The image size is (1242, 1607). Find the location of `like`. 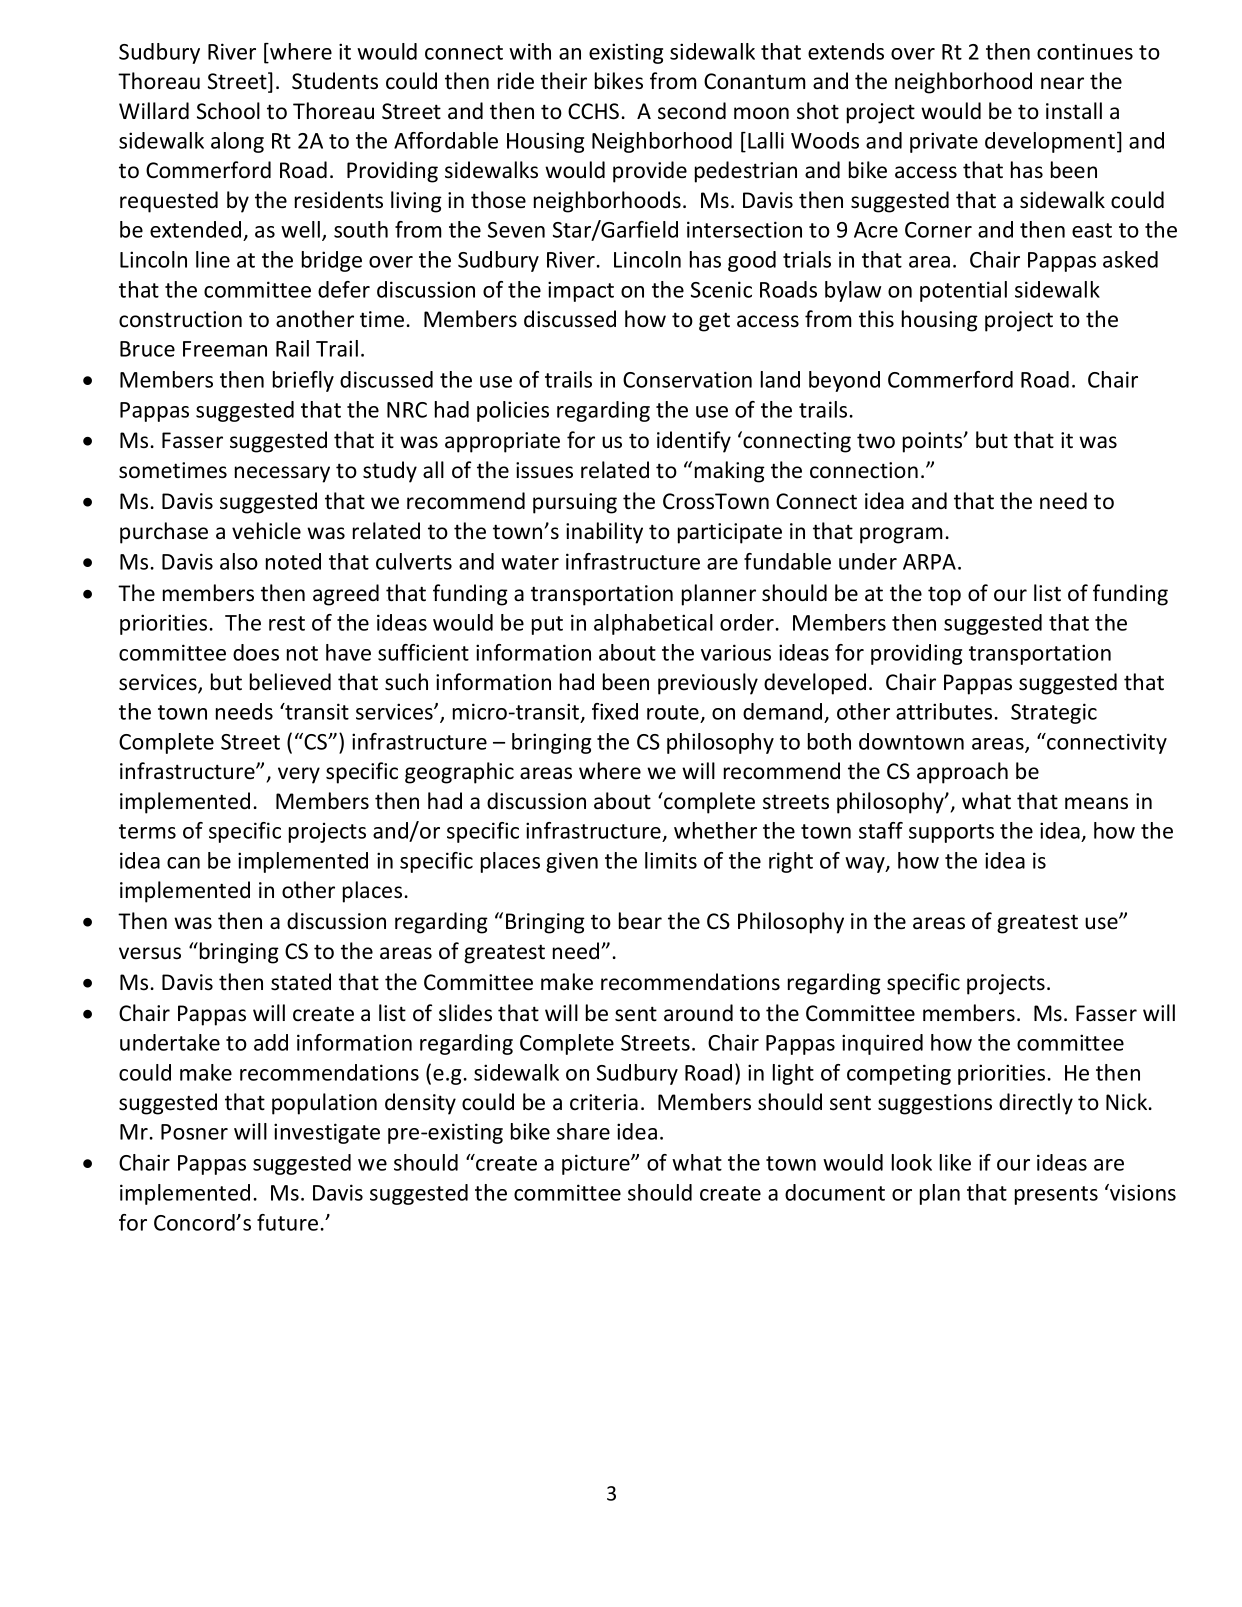

like is located at coordinates (955, 1162).
